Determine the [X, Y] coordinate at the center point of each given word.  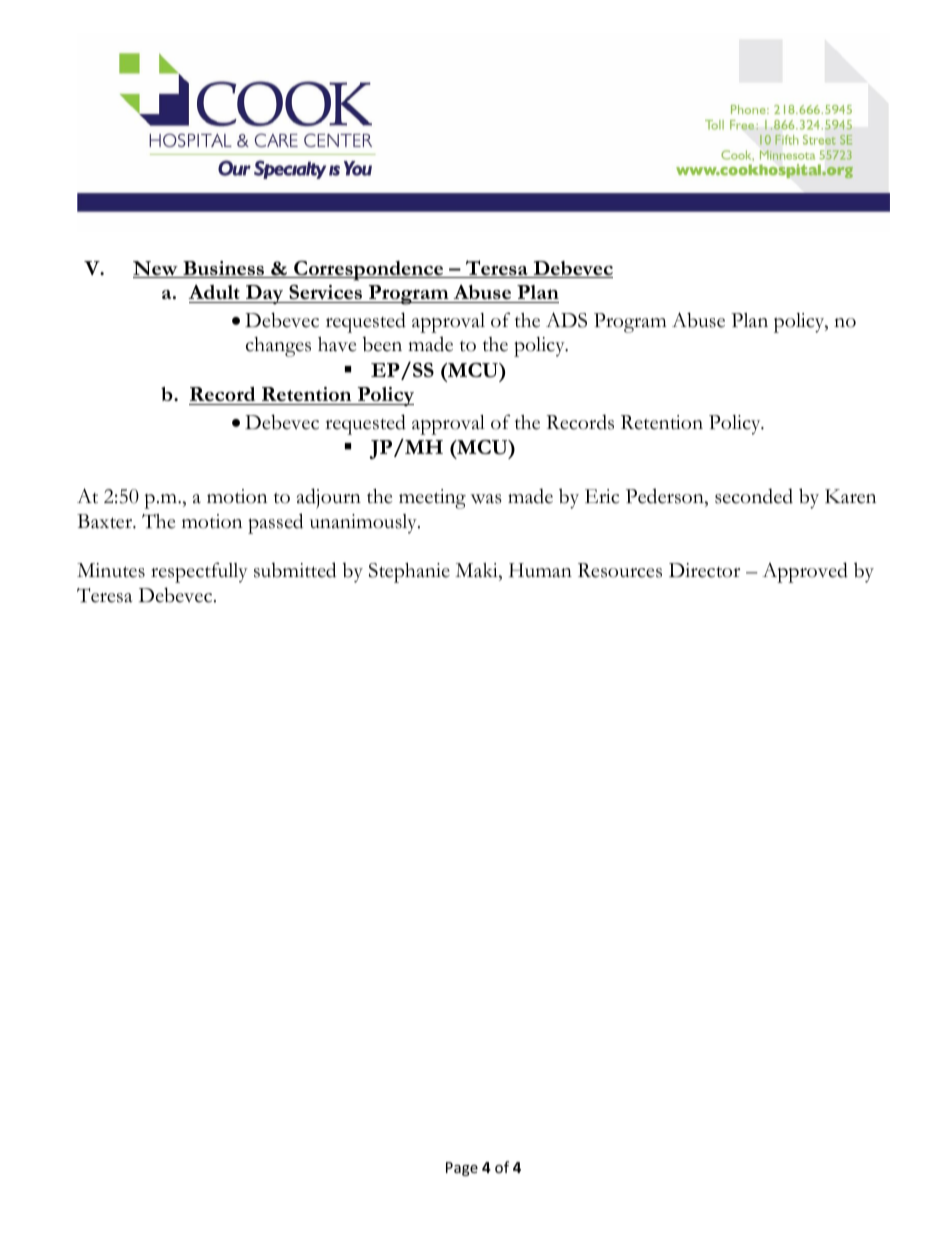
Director [704, 570]
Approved [805, 572]
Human [540, 570]
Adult [215, 294]
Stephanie [409, 573]
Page [462, 1169]
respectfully [199, 572]
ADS [566, 320]
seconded [754, 496]
